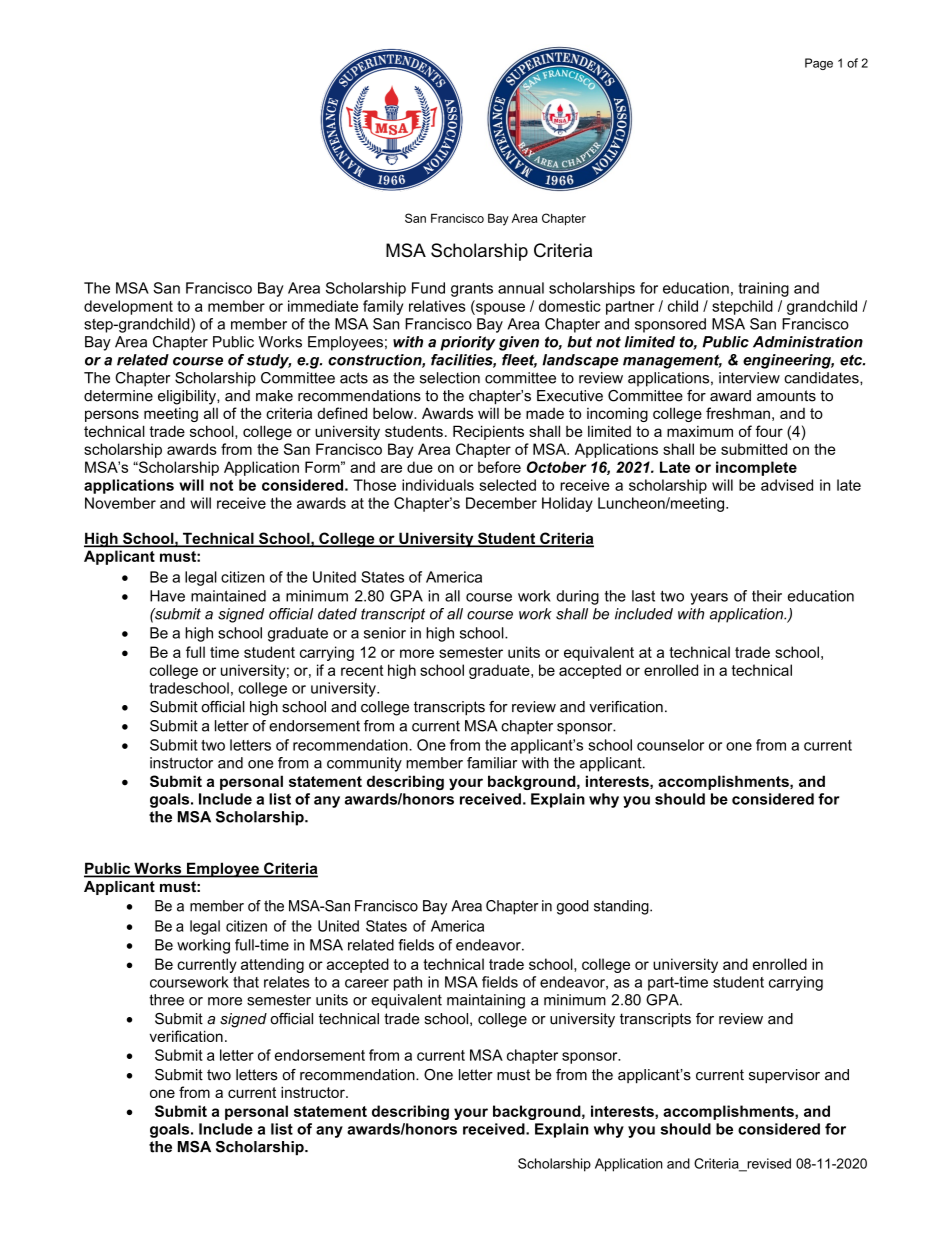 The height and width of the screenshot is (1233, 952). Describe the element at coordinates (486, 1001) in the screenshot. I see `maintaining` at that location.
